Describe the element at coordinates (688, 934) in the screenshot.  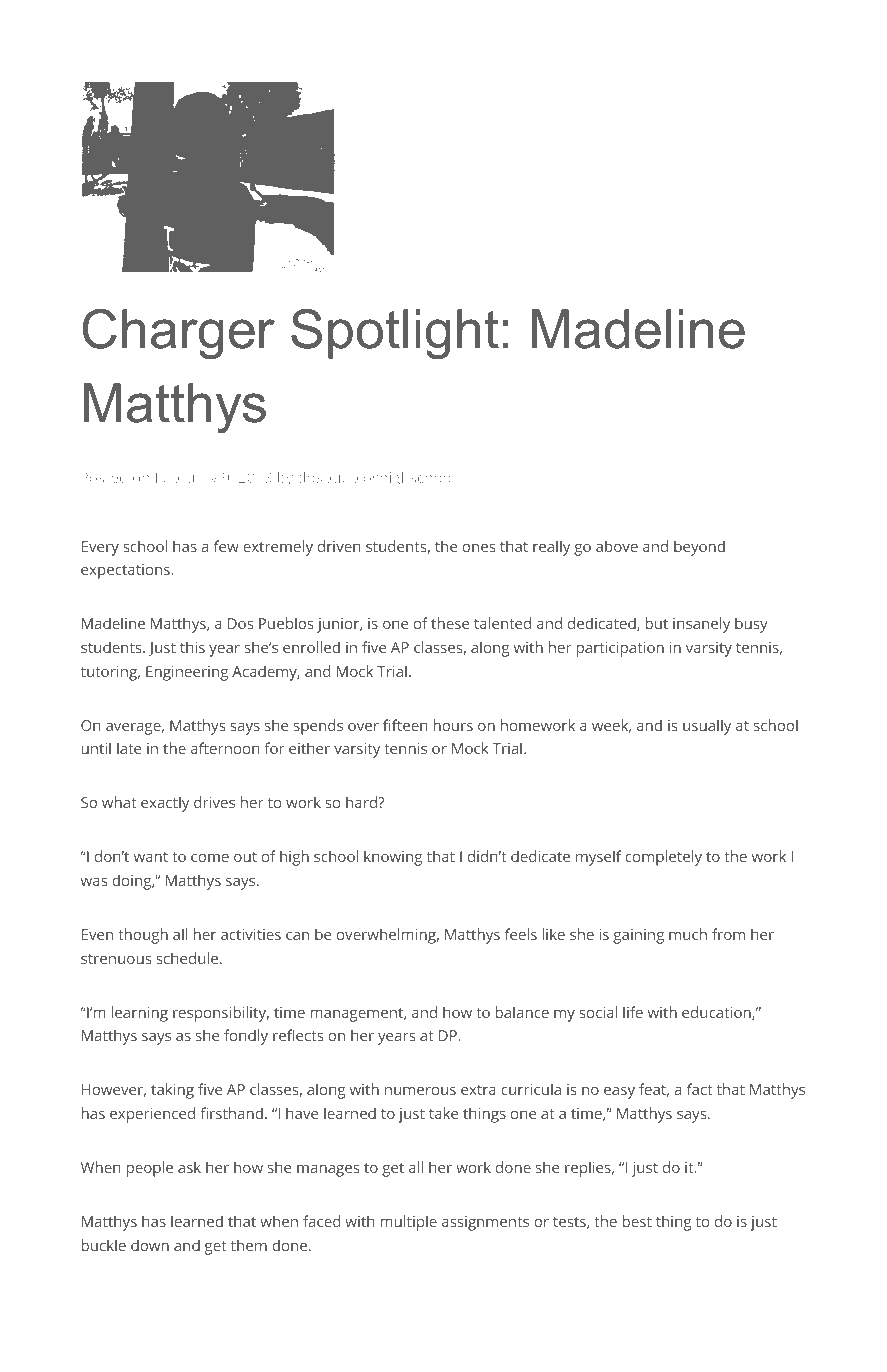
I see `much` at that location.
